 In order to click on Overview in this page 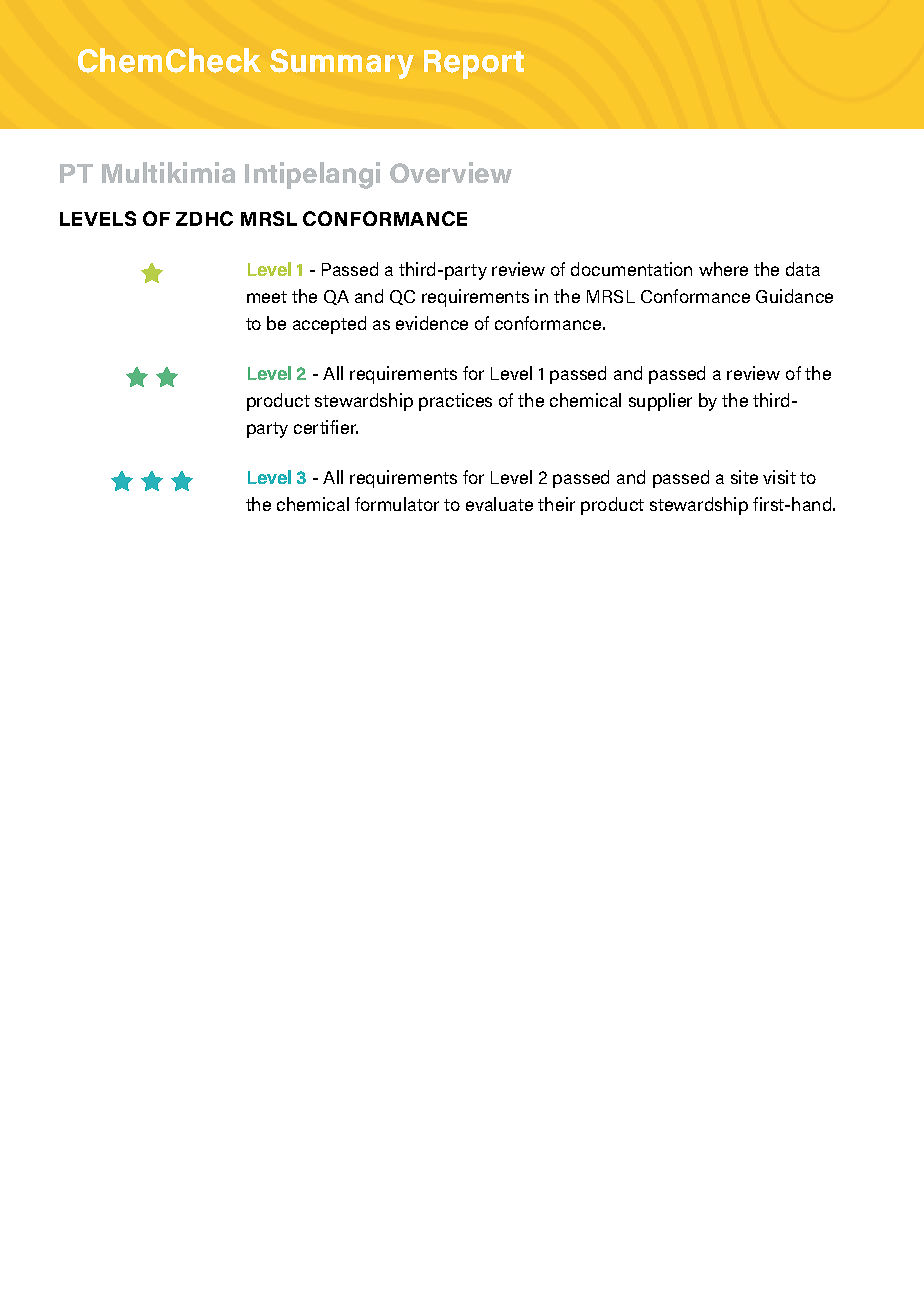, I will do `click(451, 172)`.
